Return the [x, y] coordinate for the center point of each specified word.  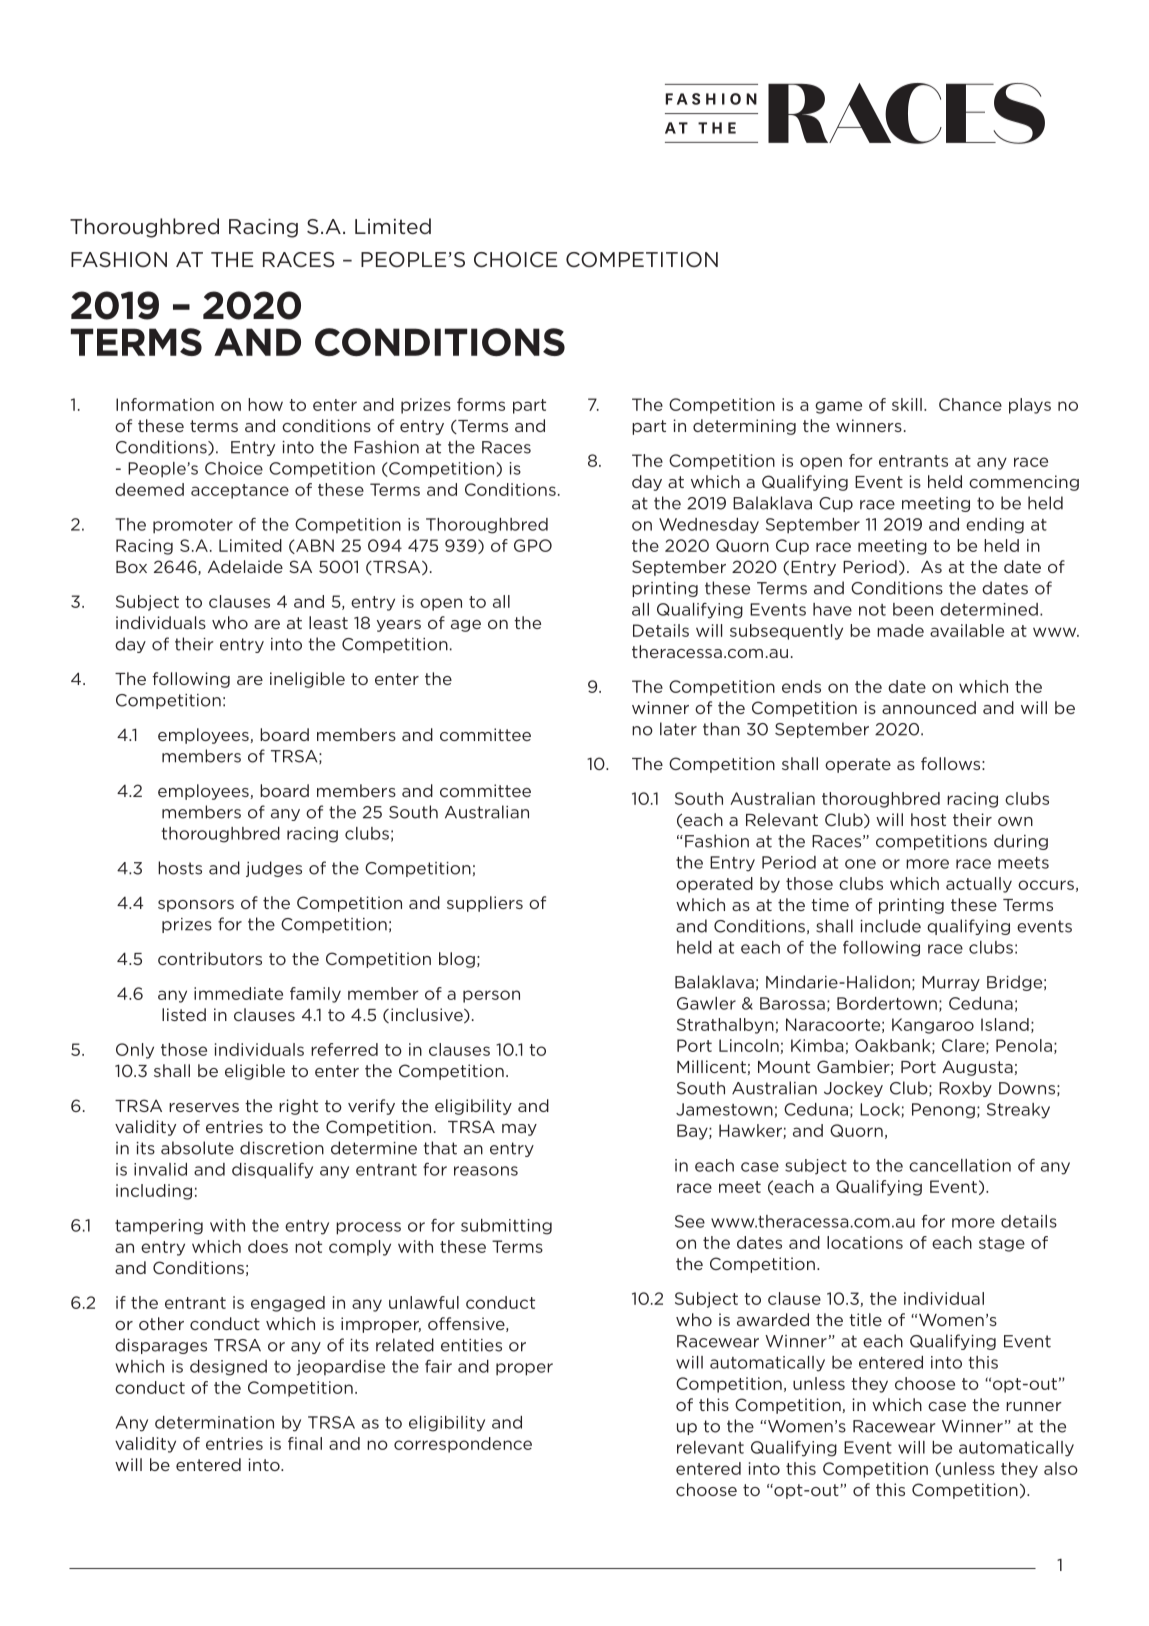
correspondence [463, 1445]
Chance [970, 404]
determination [214, 1422]
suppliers [485, 904]
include [890, 926]
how [265, 404]
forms [481, 404]
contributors [210, 958]
